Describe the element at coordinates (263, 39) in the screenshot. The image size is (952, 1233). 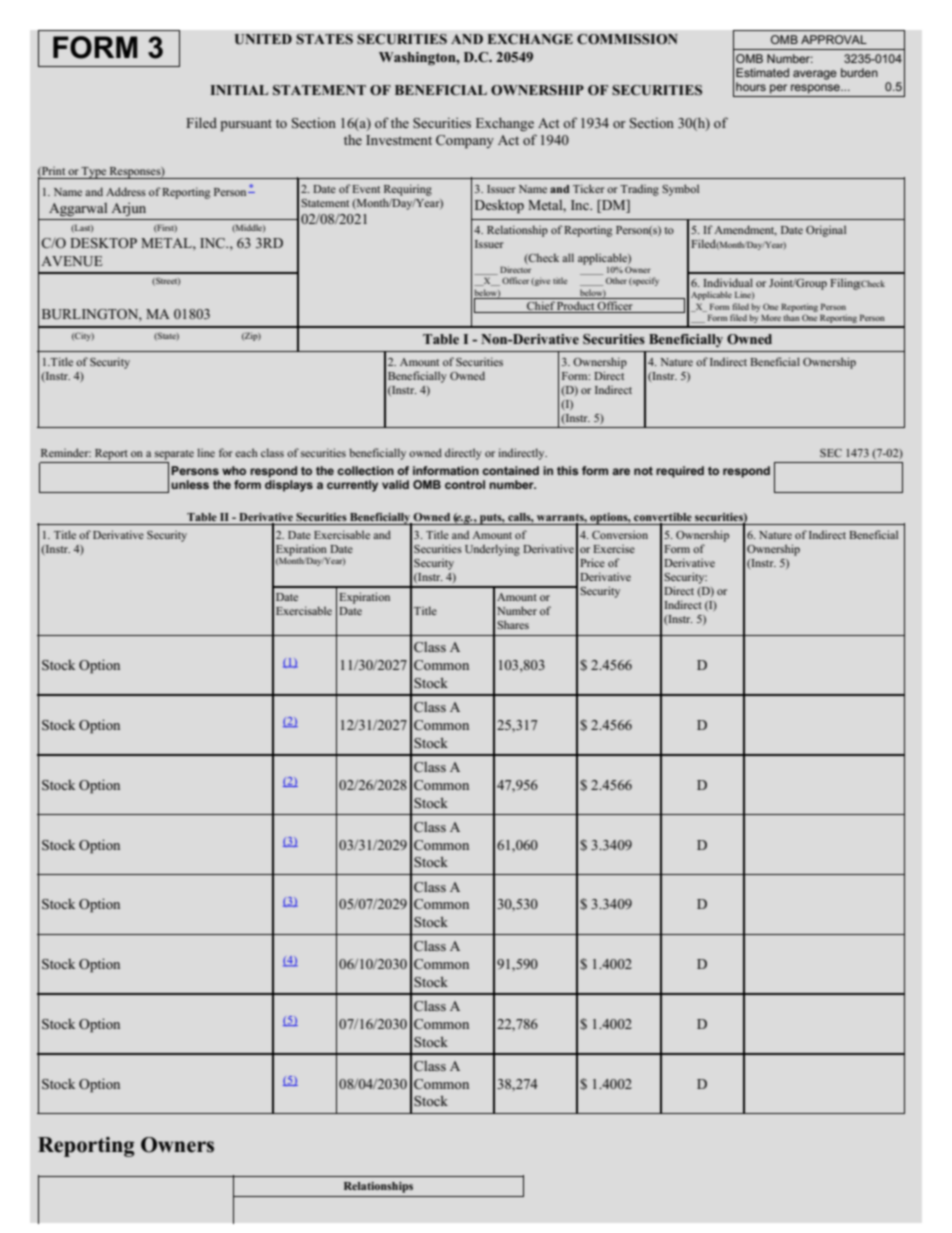
I see `UNITED` at that location.
